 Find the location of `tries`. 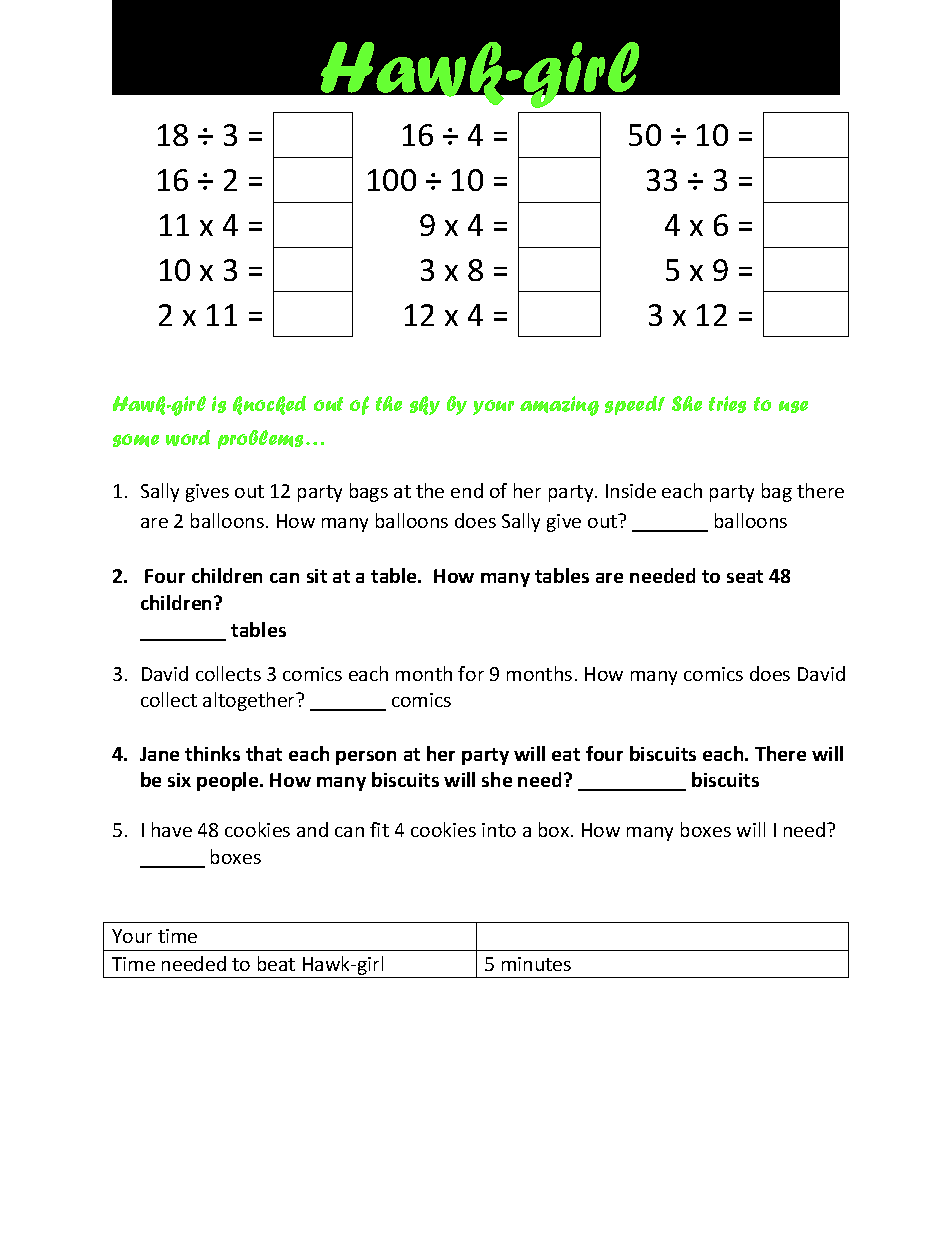

tries is located at coordinates (727, 404).
